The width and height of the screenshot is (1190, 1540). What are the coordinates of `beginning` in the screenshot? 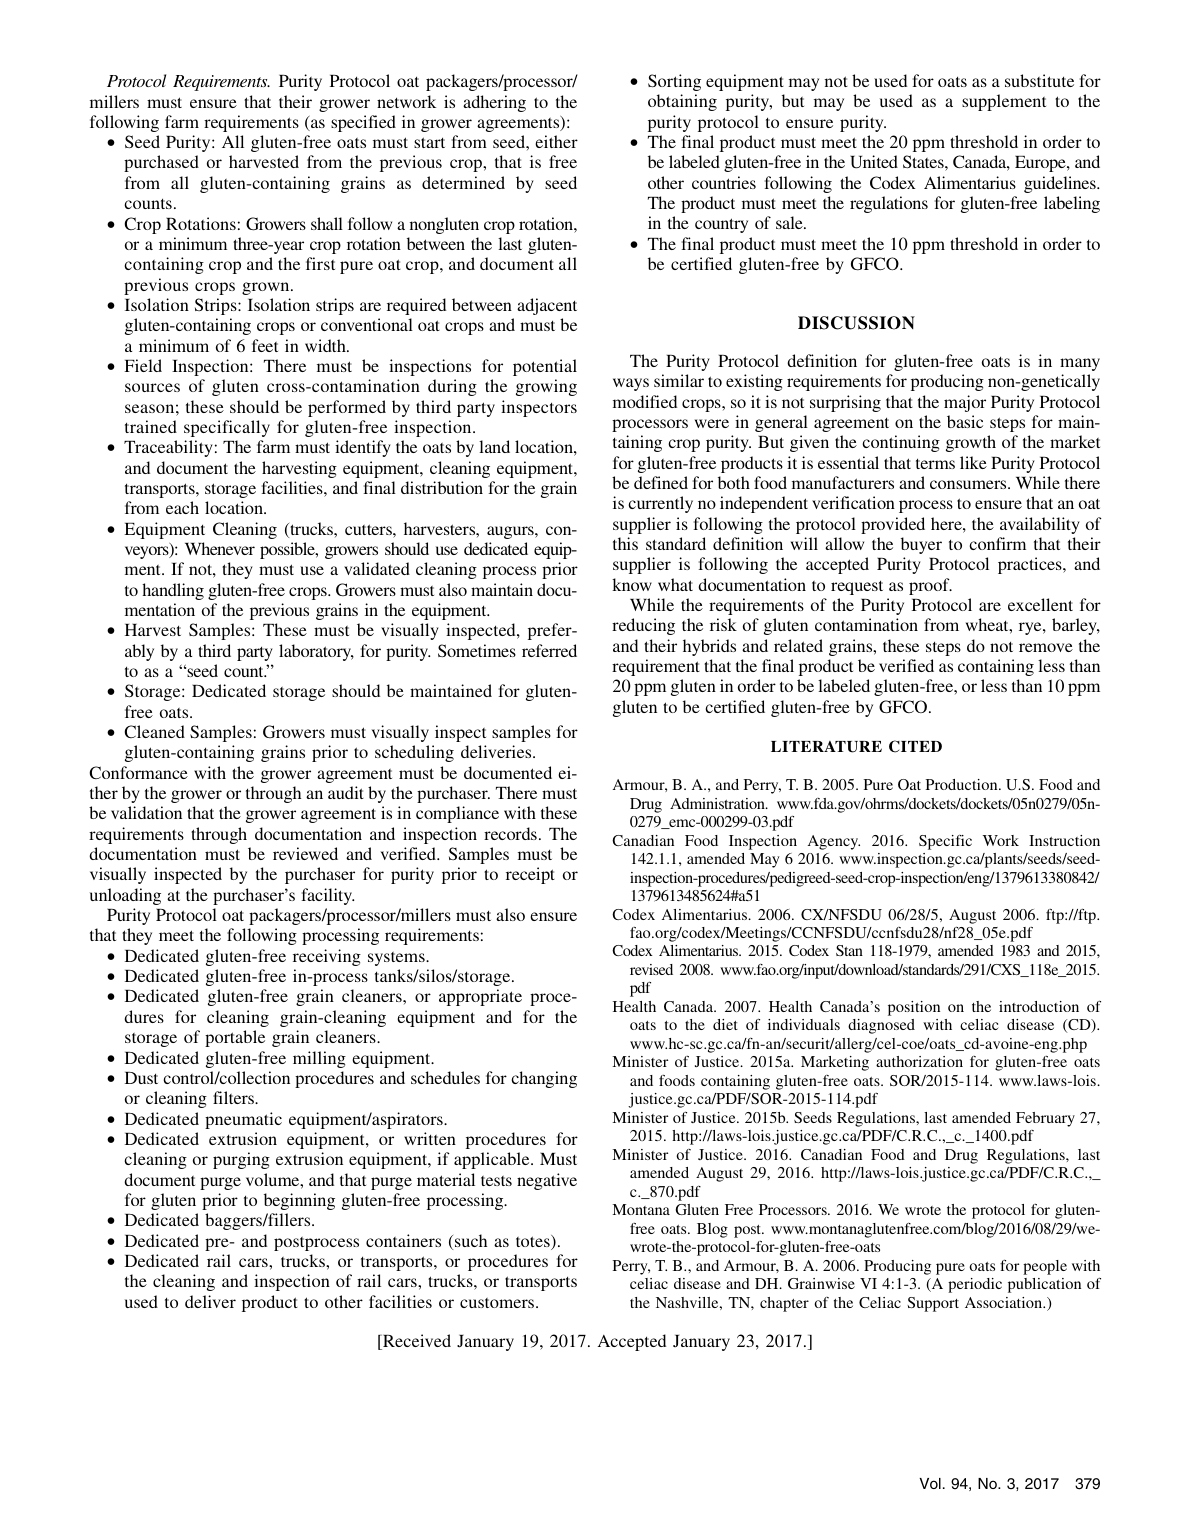 It's located at (299, 1201).
